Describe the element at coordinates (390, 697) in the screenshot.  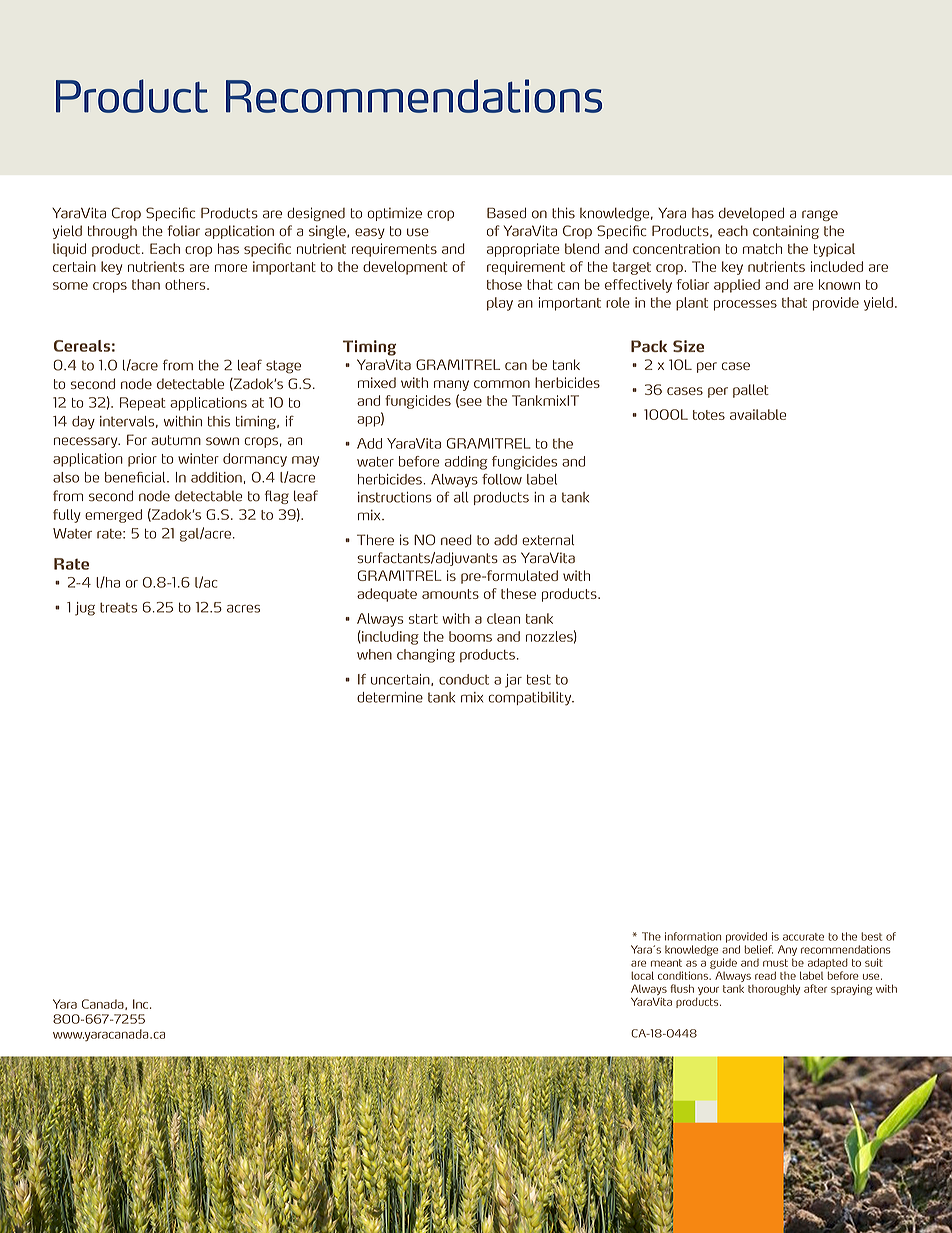
I see `determine` at that location.
